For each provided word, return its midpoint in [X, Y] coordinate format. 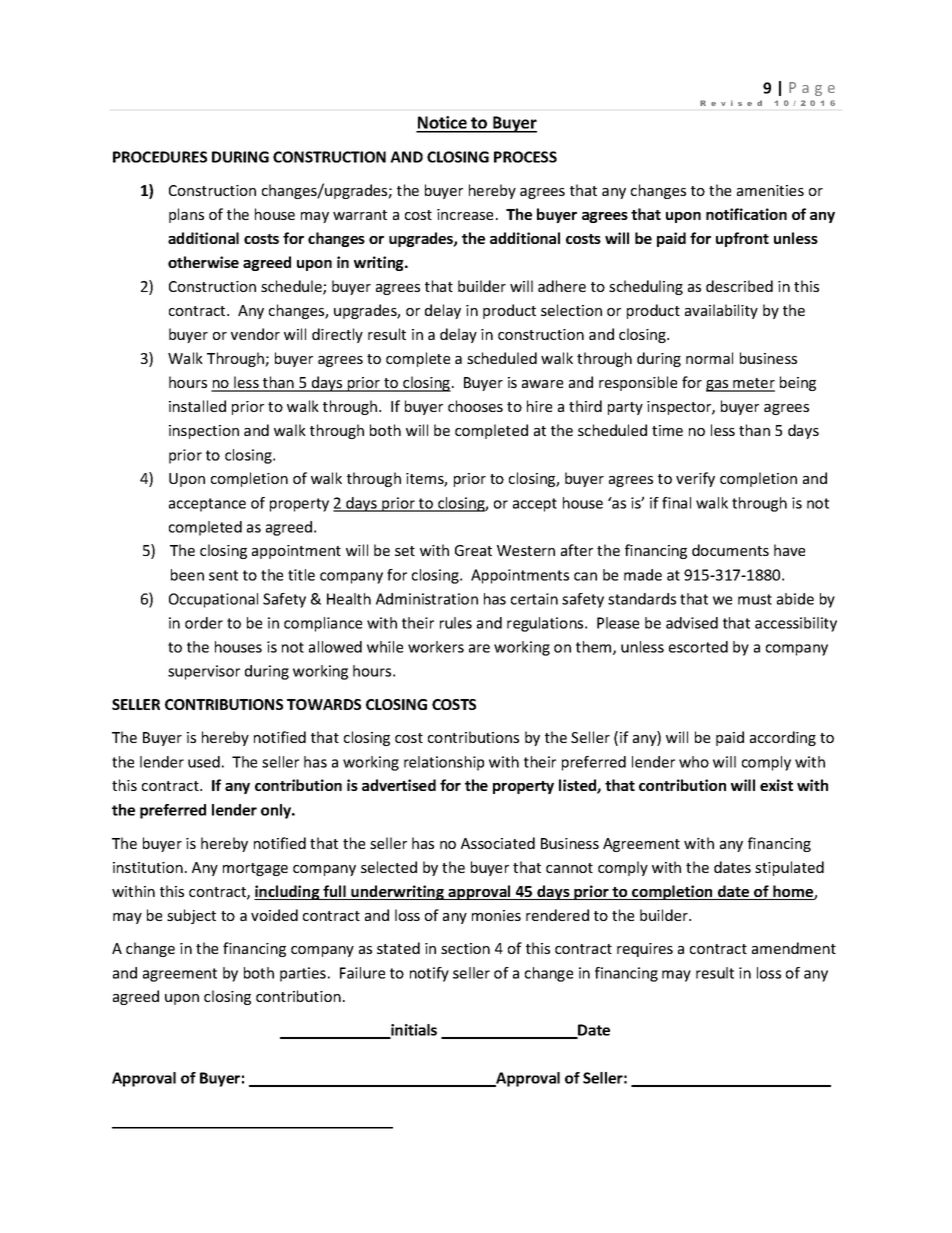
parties [303, 974]
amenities [770, 190]
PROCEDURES [160, 157]
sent [223, 575]
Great [473, 550]
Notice [442, 124]
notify [429, 974]
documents [730, 550]
